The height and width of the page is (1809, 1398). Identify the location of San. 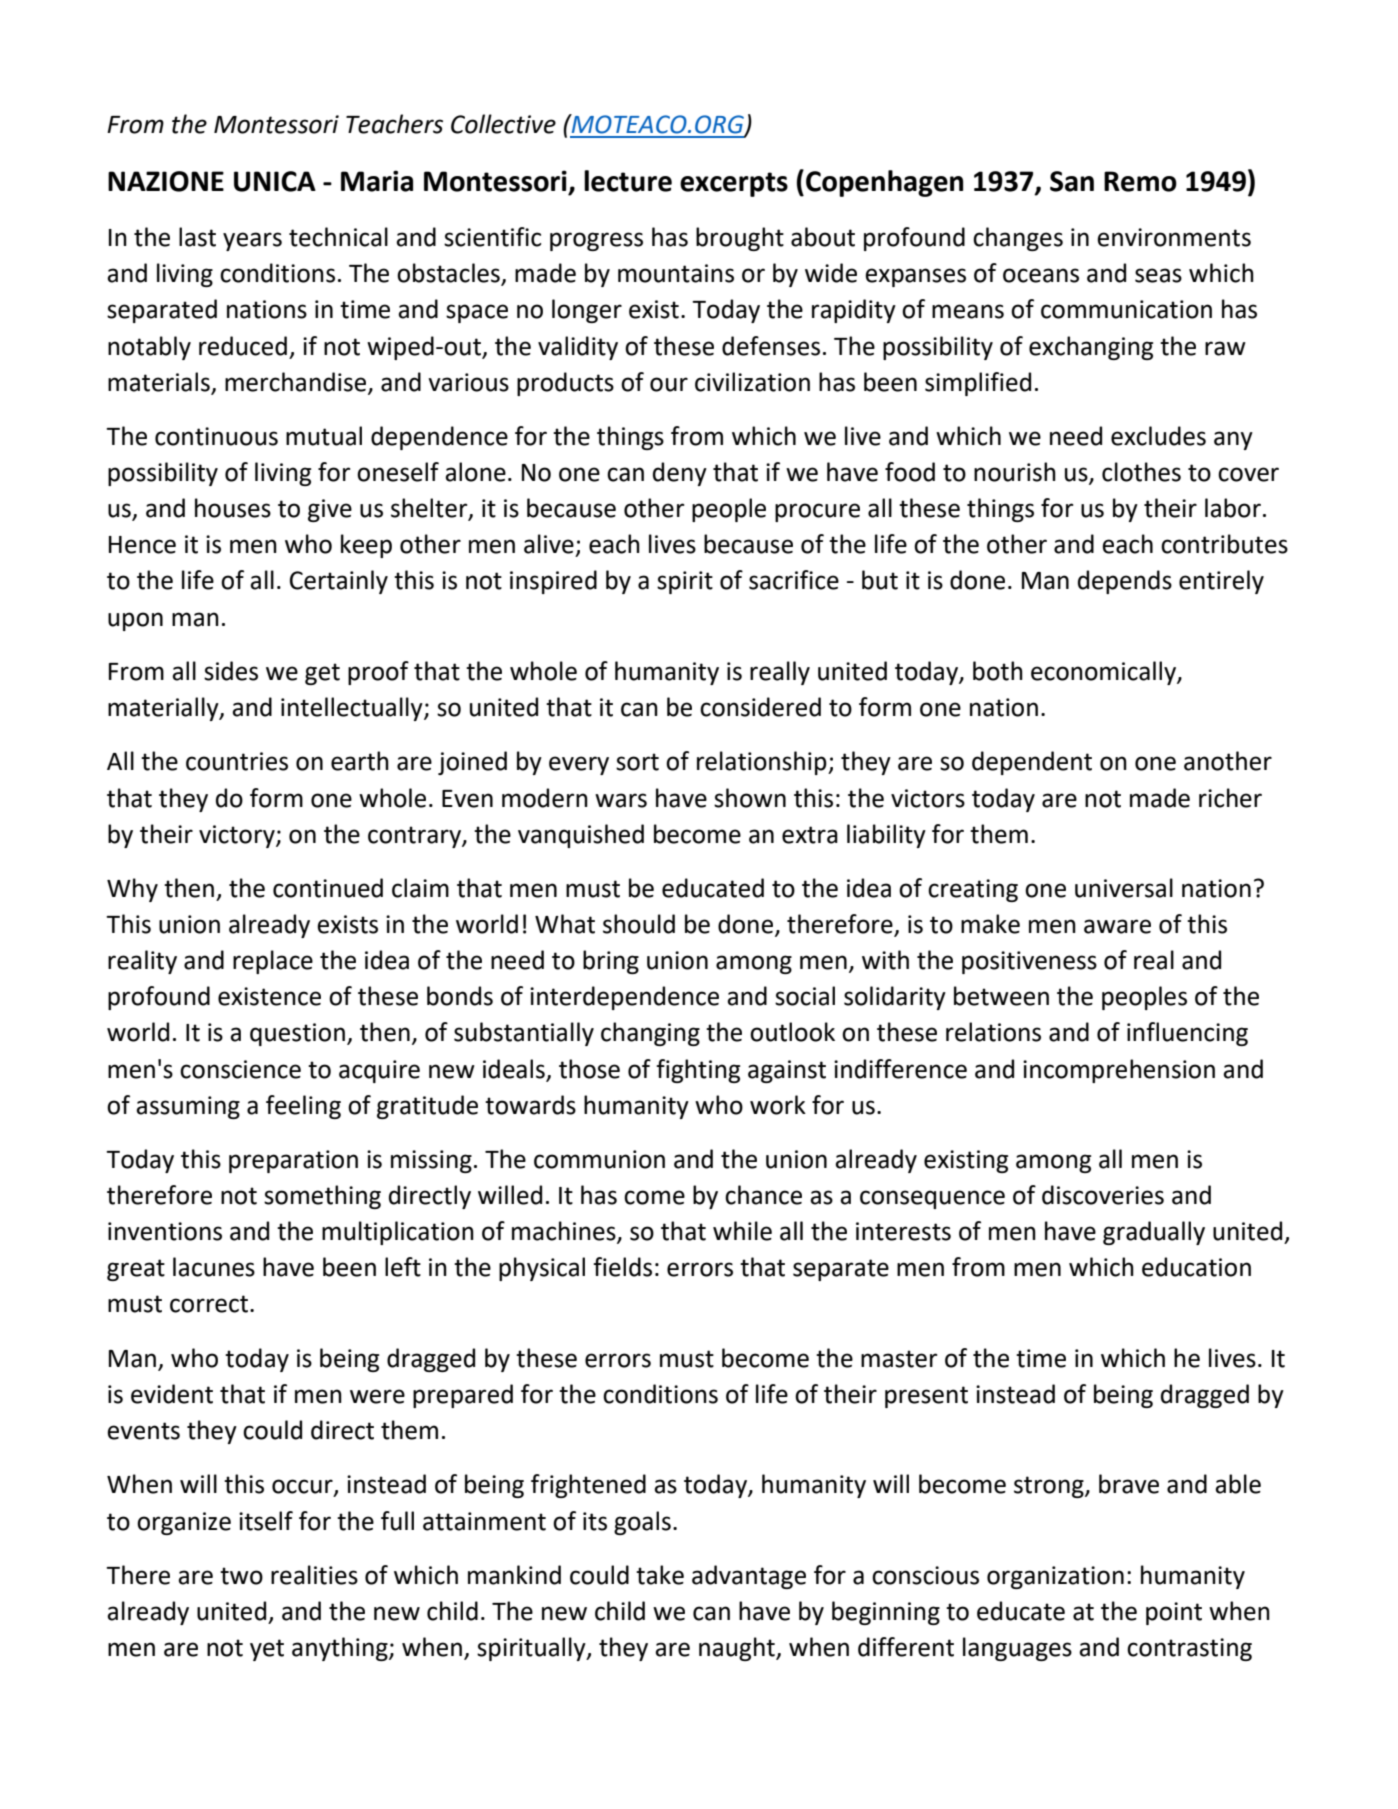
(1072, 181).
